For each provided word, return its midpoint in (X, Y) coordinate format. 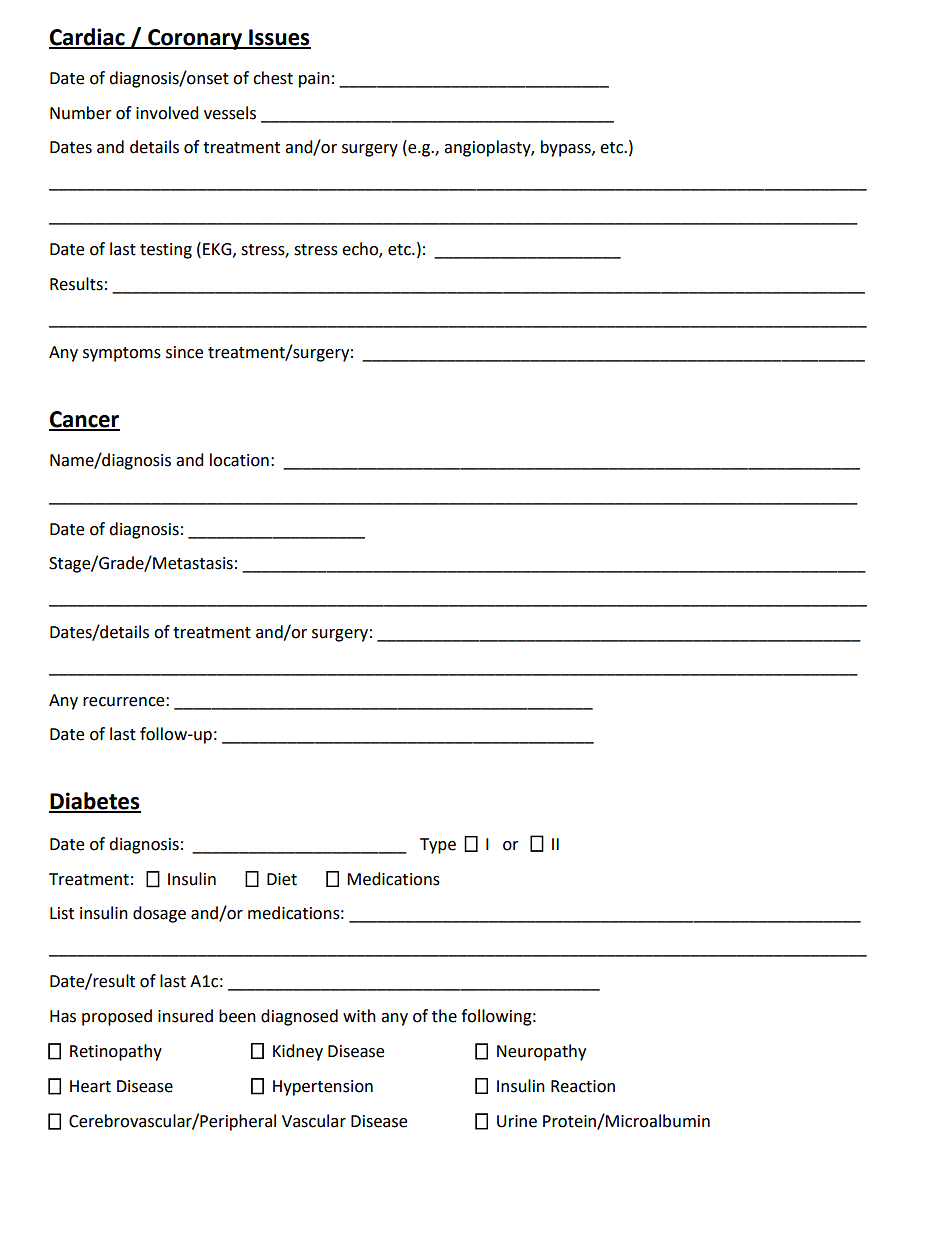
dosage (159, 914)
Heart (90, 1086)
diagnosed (299, 1017)
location (239, 460)
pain (314, 80)
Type (438, 846)
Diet (282, 879)
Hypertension (323, 1088)
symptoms (122, 354)
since (184, 352)
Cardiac (88, 38)
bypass (567, 148)
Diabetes (95, 802)
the (444, 1016)
